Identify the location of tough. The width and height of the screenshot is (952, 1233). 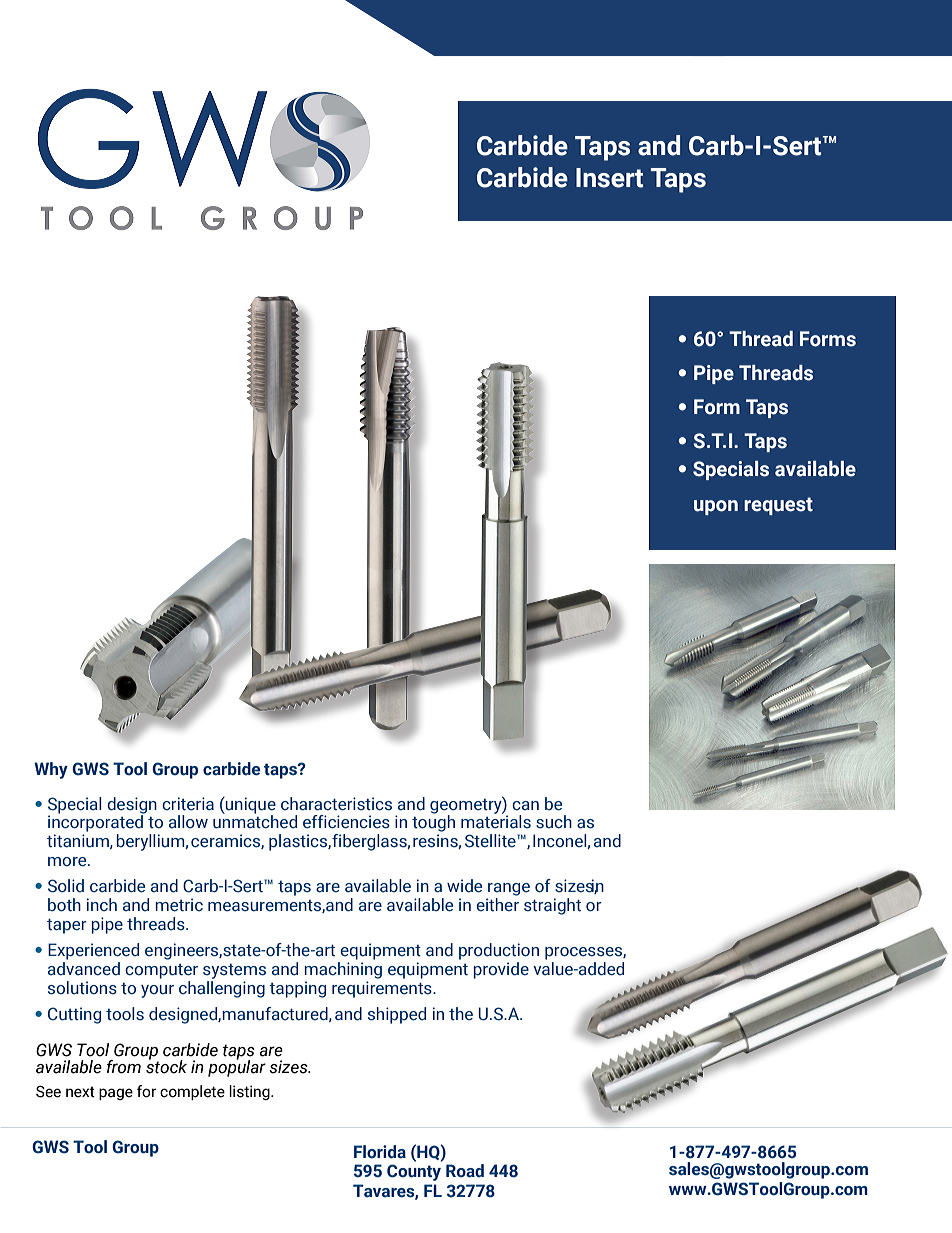
(433, 824).
